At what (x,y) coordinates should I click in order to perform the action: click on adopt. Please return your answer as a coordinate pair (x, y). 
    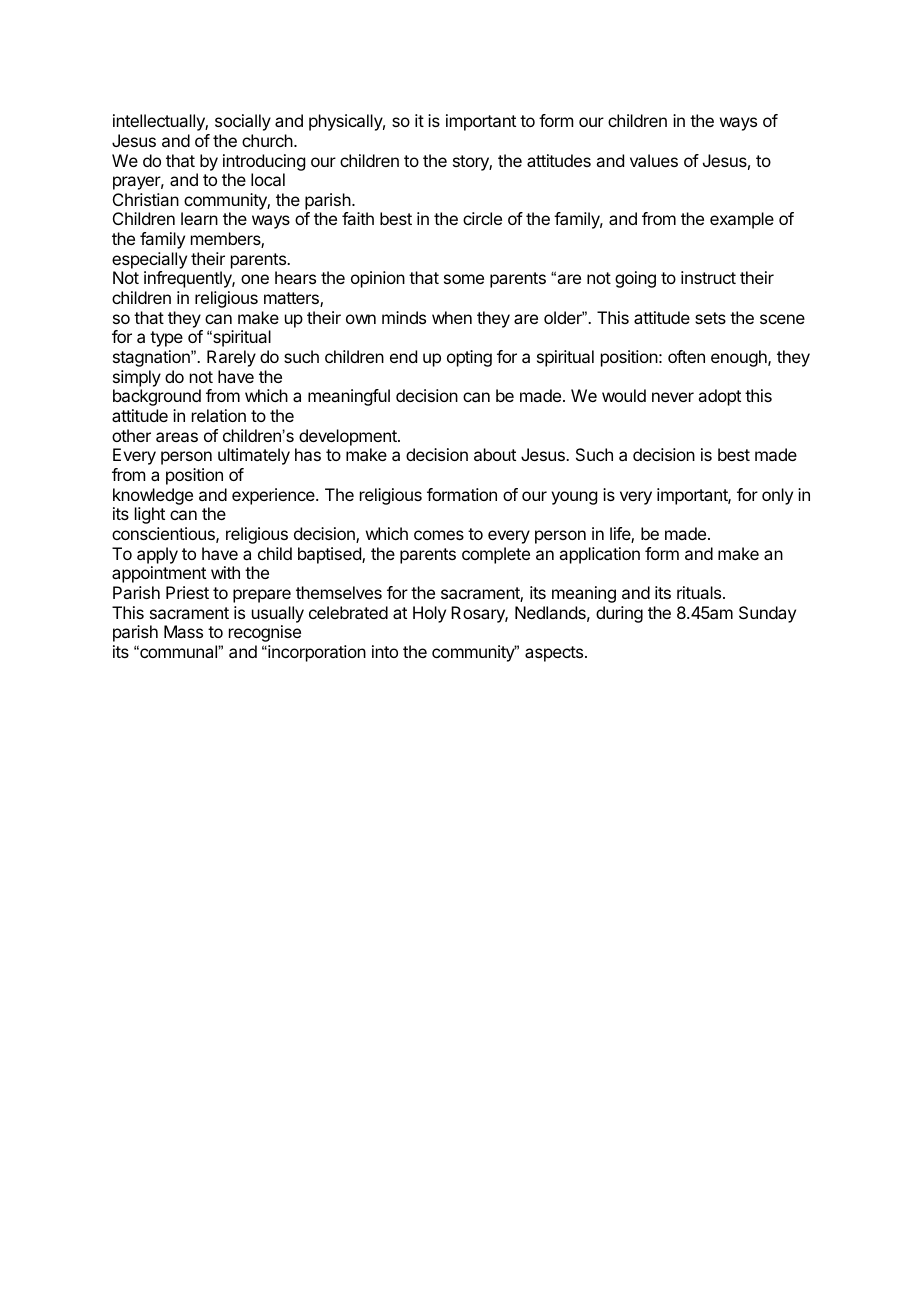
    Looking at the image, I should click on (719, 397).
